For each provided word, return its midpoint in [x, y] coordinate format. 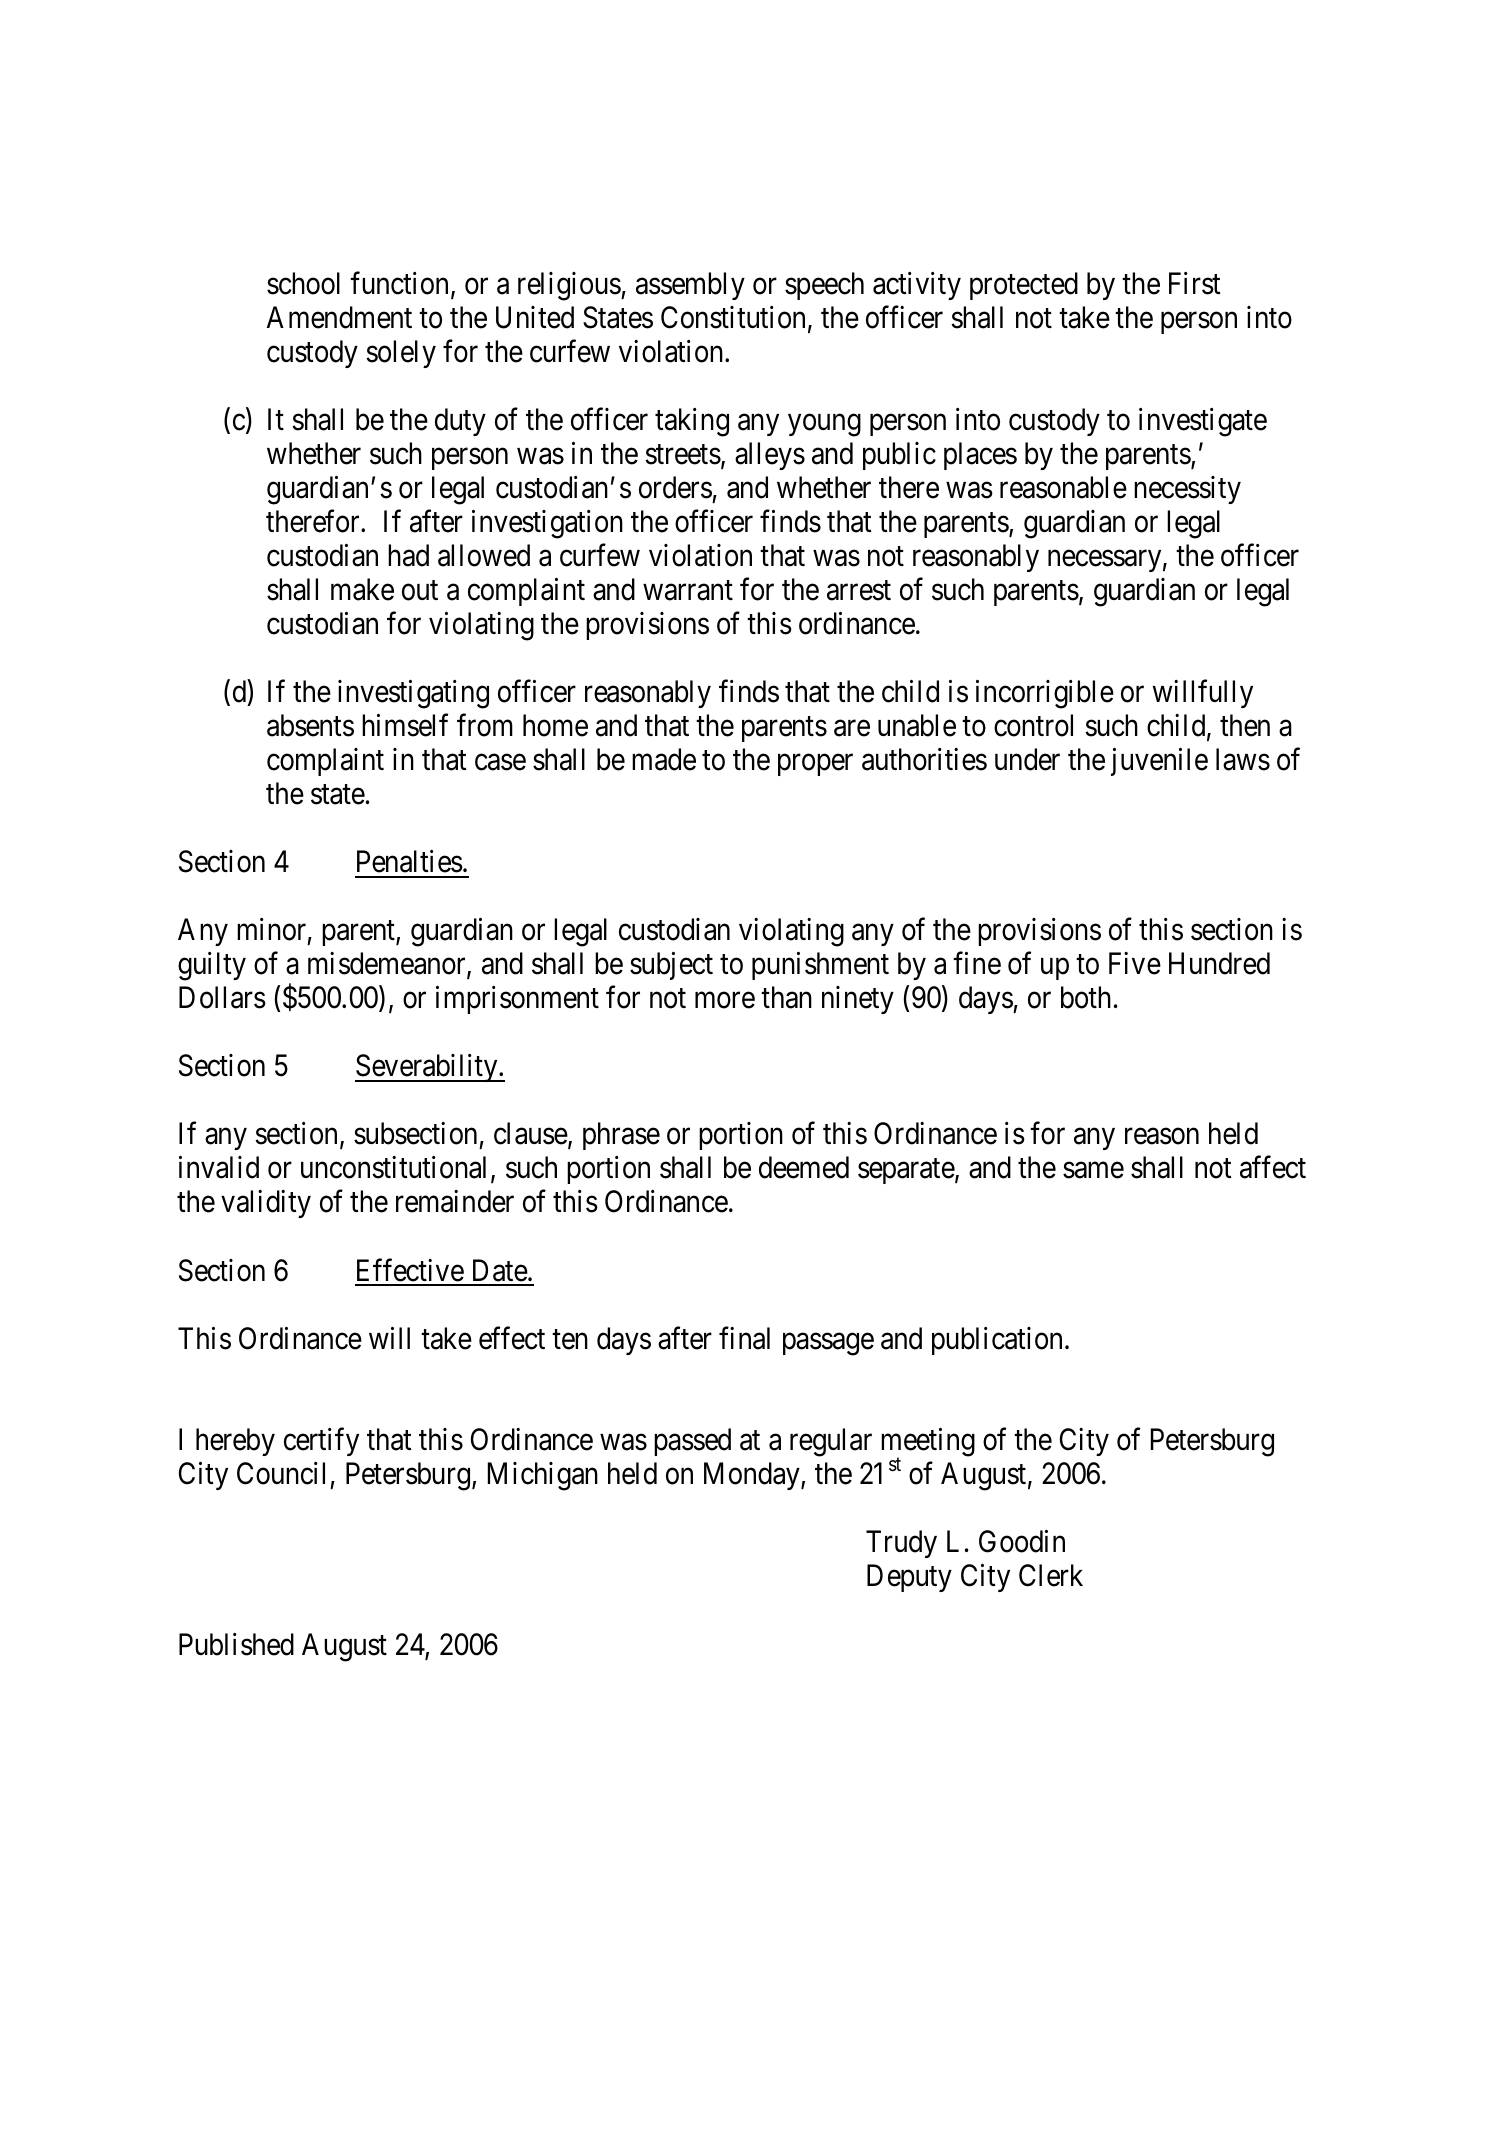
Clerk [1051, 1575]
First [1195, 283]
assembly [690, 286]
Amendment [339, 317]
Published [236, 1644]
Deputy [909, 1578]
